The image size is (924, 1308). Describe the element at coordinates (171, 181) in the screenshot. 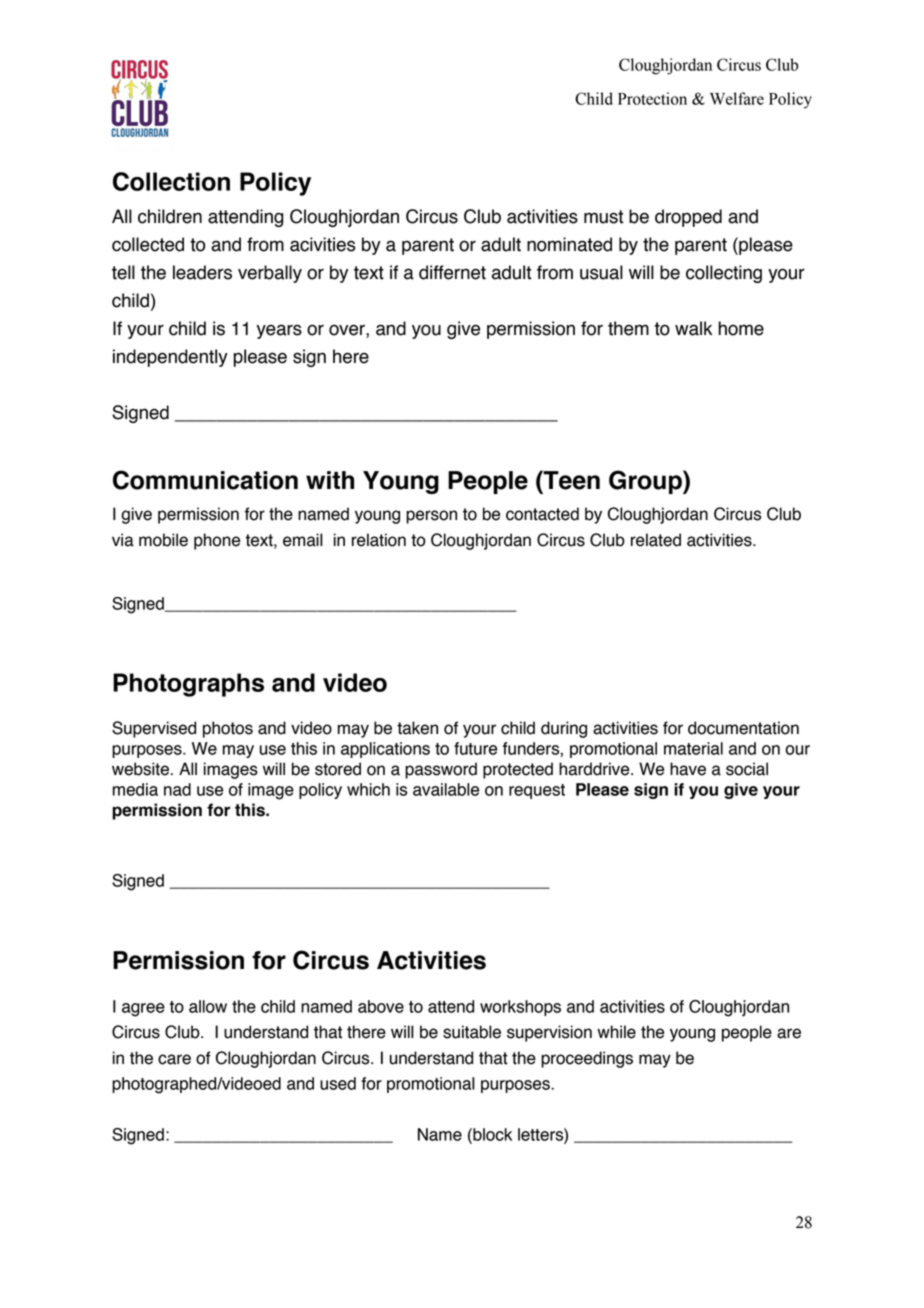

I see `Collection` at that location.
